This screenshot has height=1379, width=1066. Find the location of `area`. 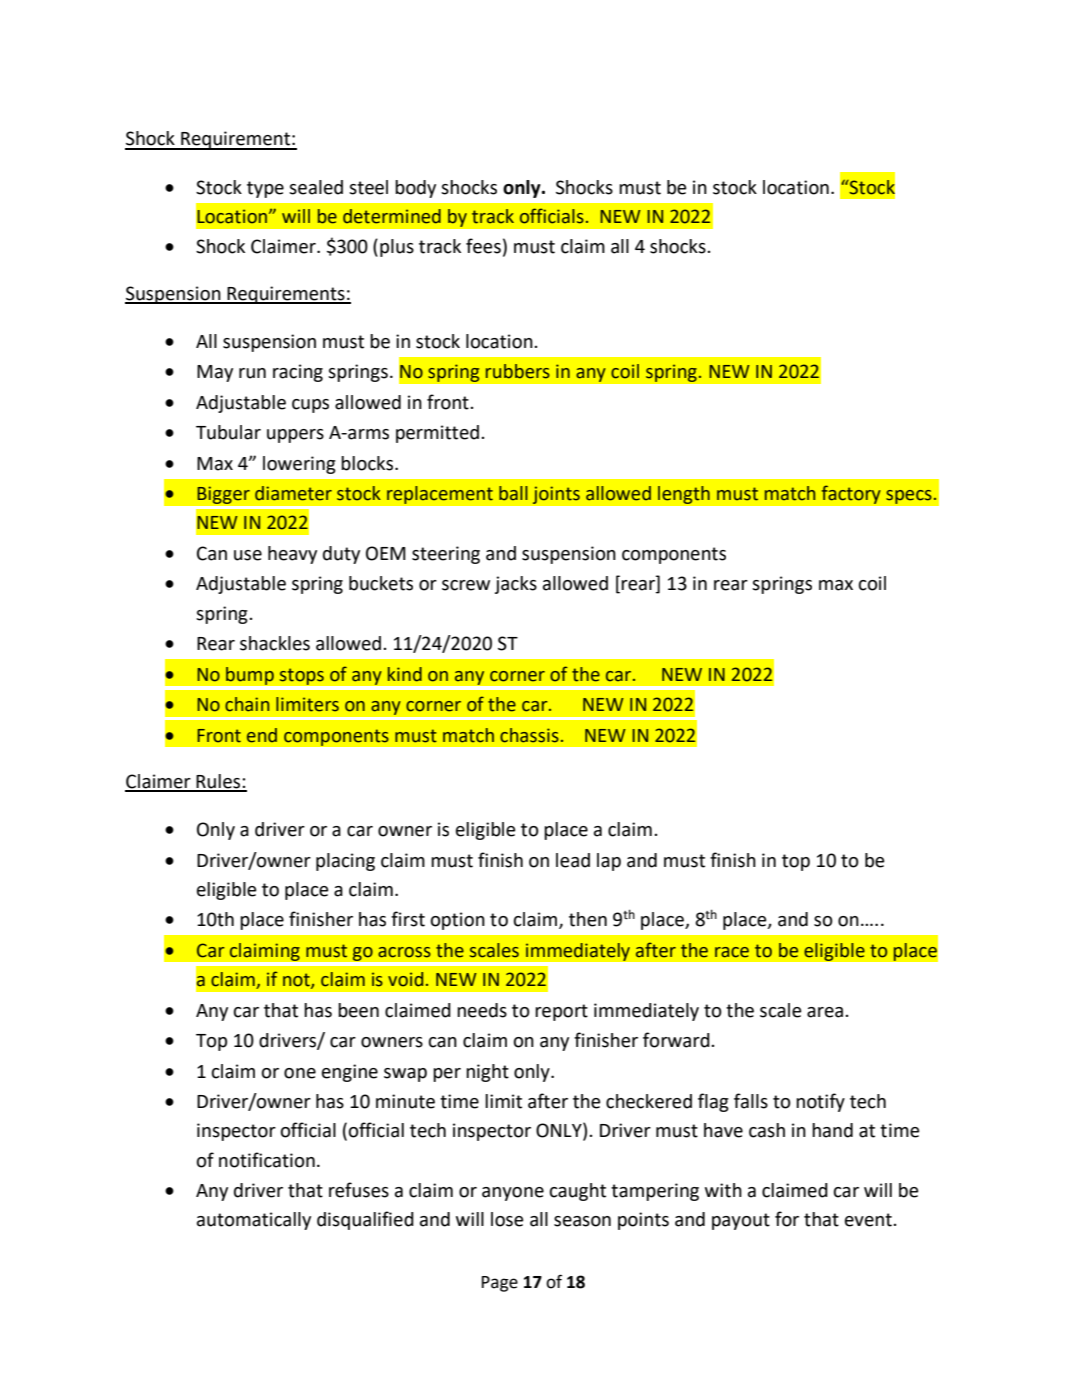

area is located at coordinates (825, 1012).
